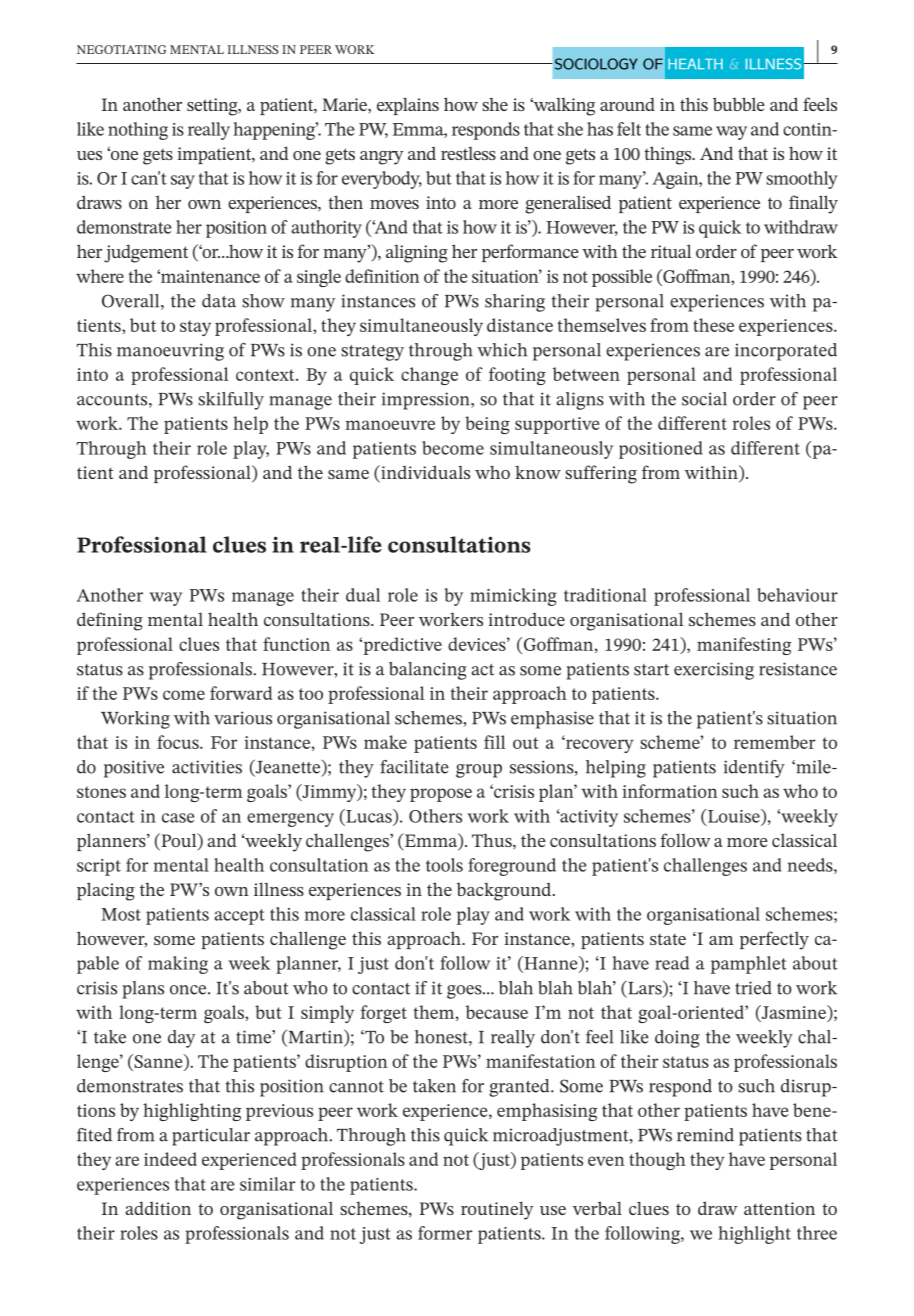 The height and width of the document is (1316, 914). Describe the element at coordinates (734, 816) in the document. I see `Louise` at that location.
